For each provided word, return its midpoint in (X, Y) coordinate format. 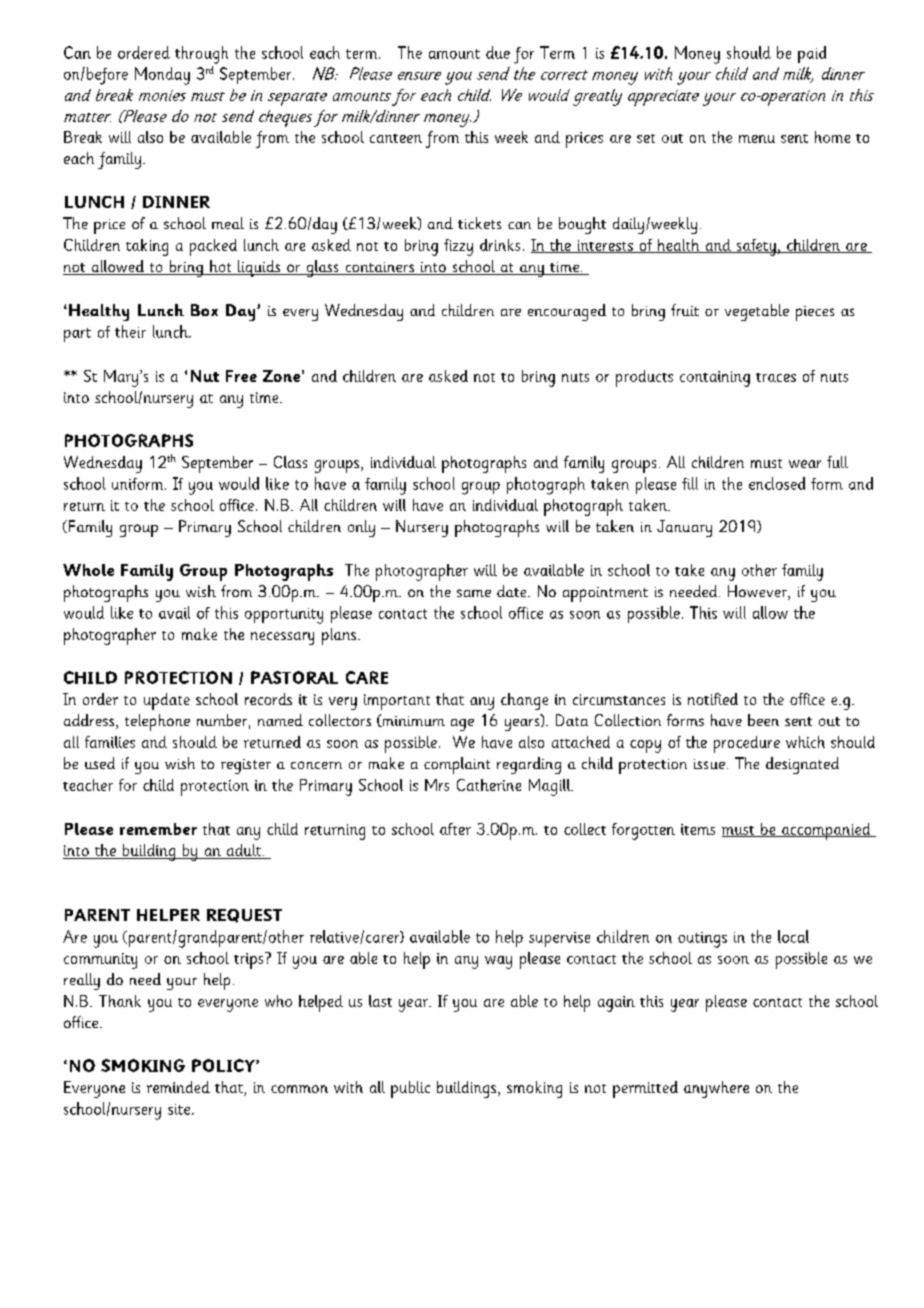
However (758, 592)
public (410, 1089)
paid (812, 54)
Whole (88, 570)
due (498, 52)
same (474, 593)
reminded (178, 1087)
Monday (162, 76)
